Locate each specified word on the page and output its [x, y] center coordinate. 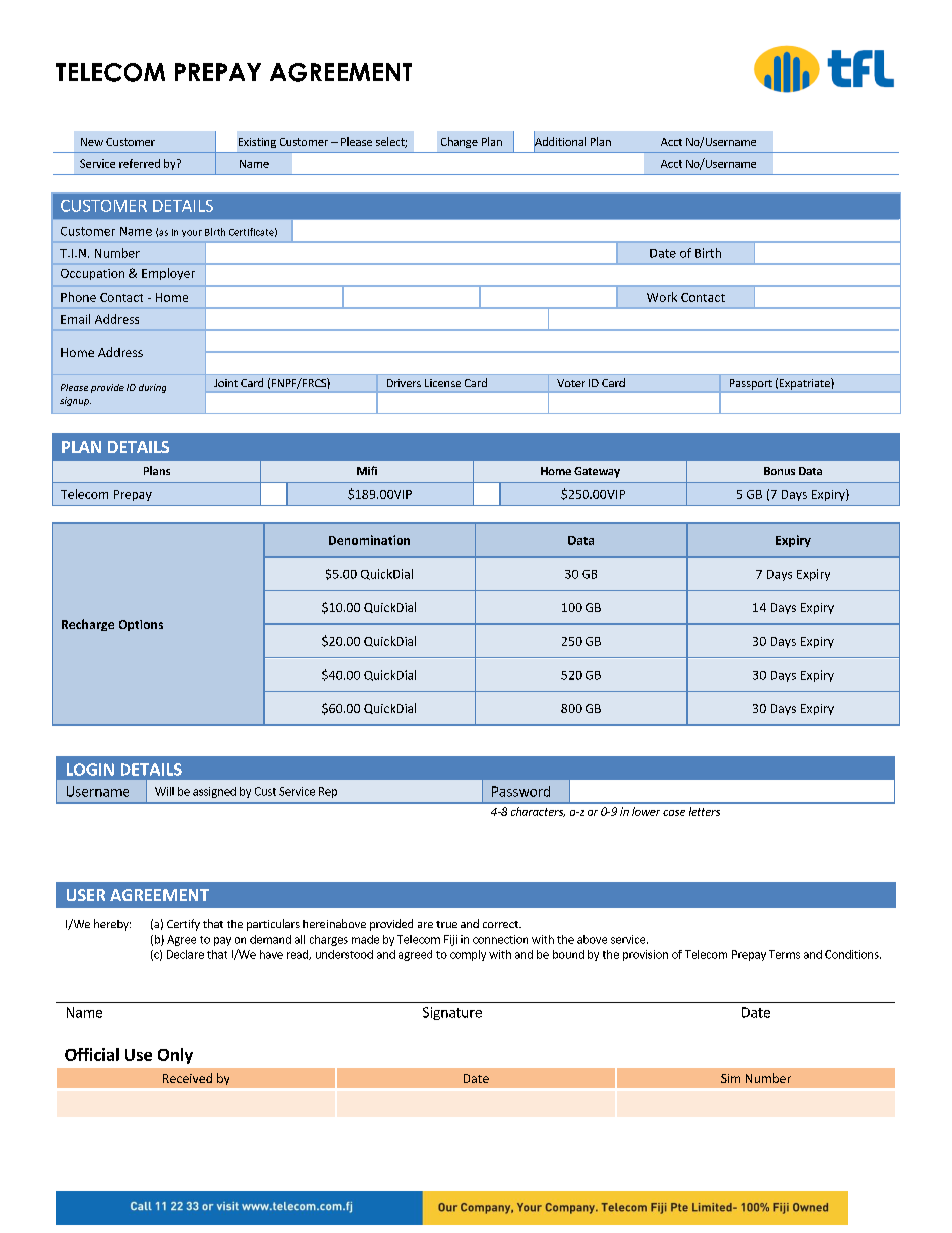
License [443, 383]
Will [164, 791]
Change [459, 142]
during [152, 388]
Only [175, 1056]
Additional [560, 142]
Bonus [779, 471]
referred [139, 163]
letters [704, 811]
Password [521, 791]
